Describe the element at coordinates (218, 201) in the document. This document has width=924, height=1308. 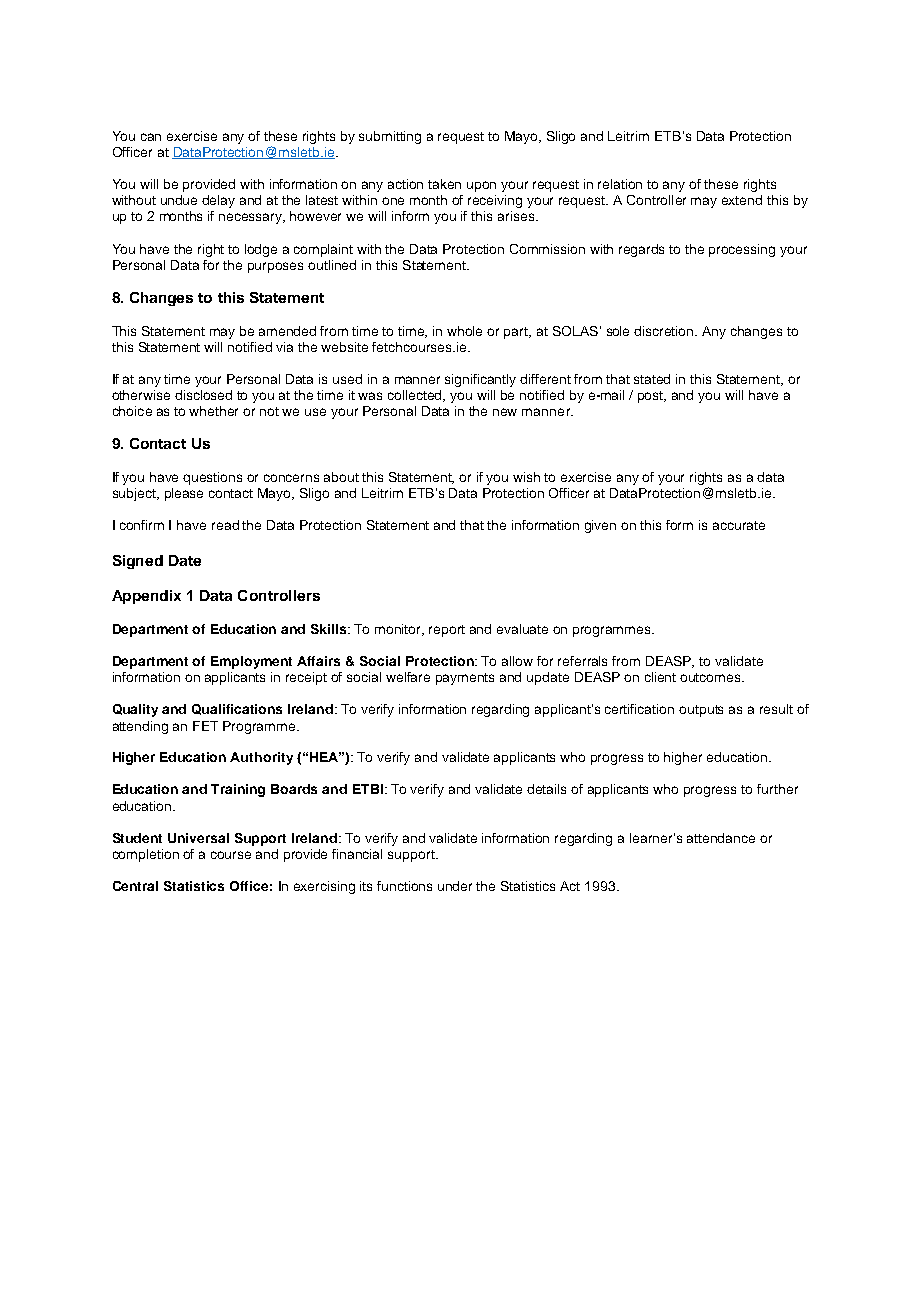
I see `delay` at that location.
